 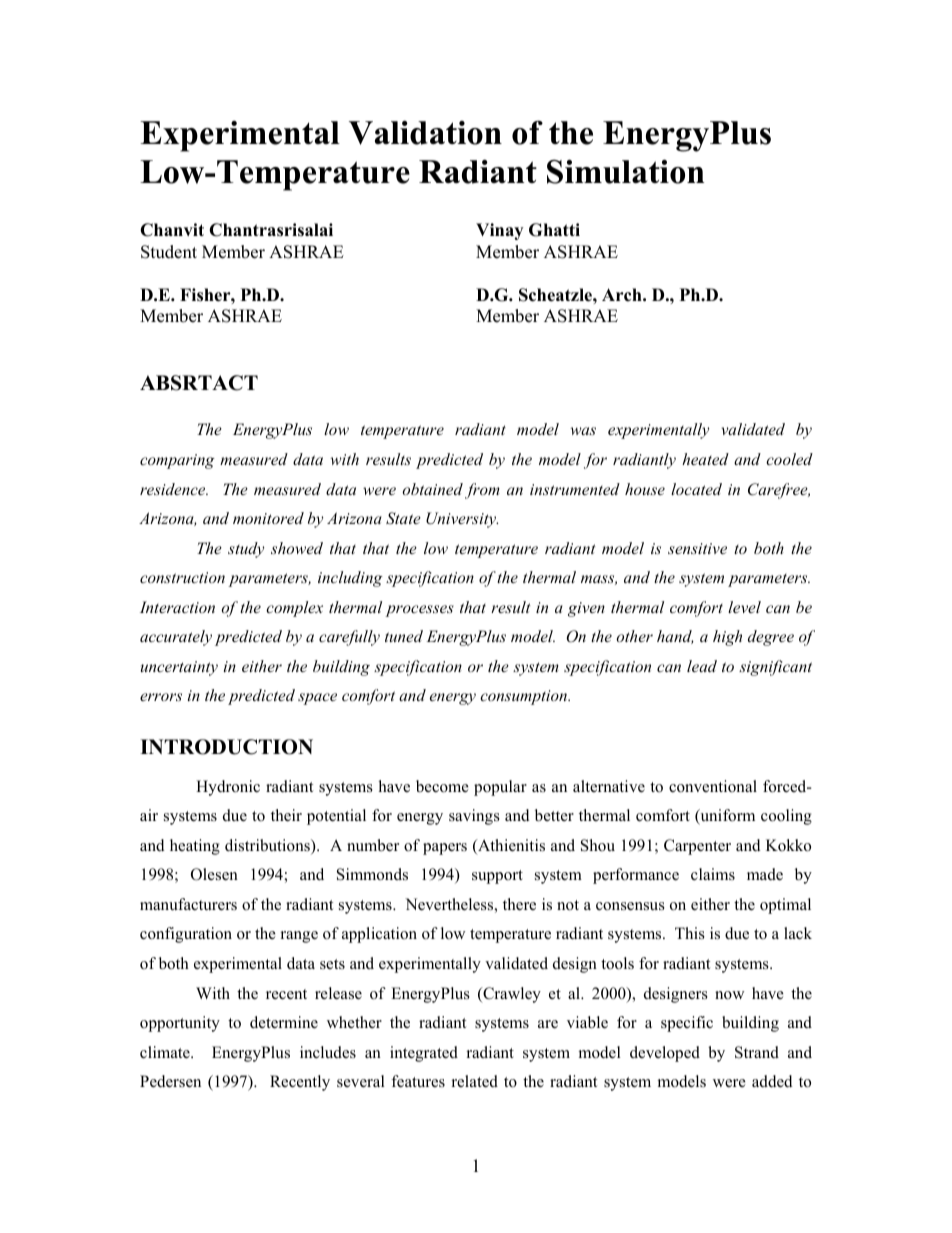 I want to click on Validation, so click(x=425, y=133).
